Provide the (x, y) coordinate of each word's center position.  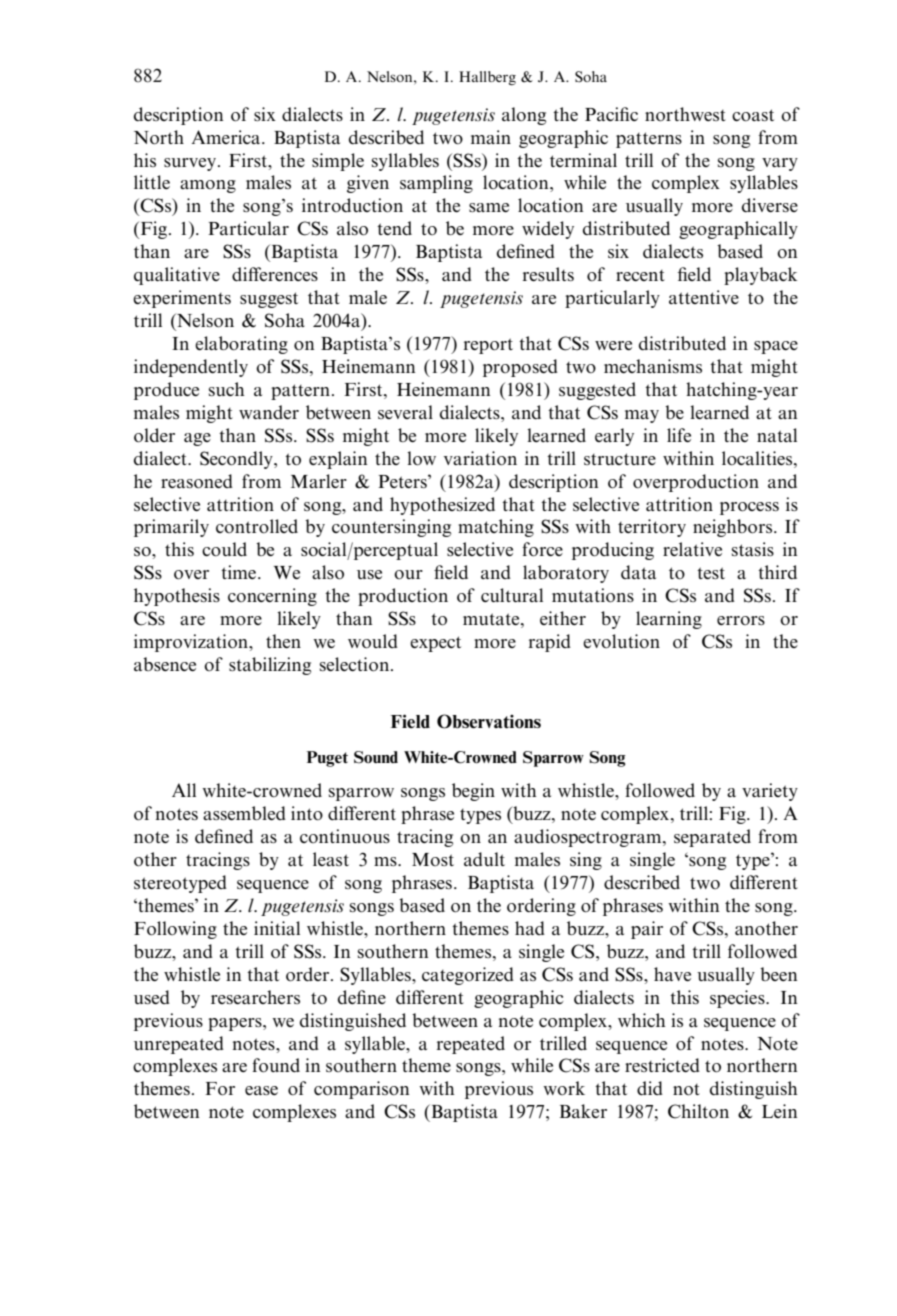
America (227, 137)
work (564, 1088)
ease (261, 1090)
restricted (662, 1065)
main (491, 137)
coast (753, 115)
